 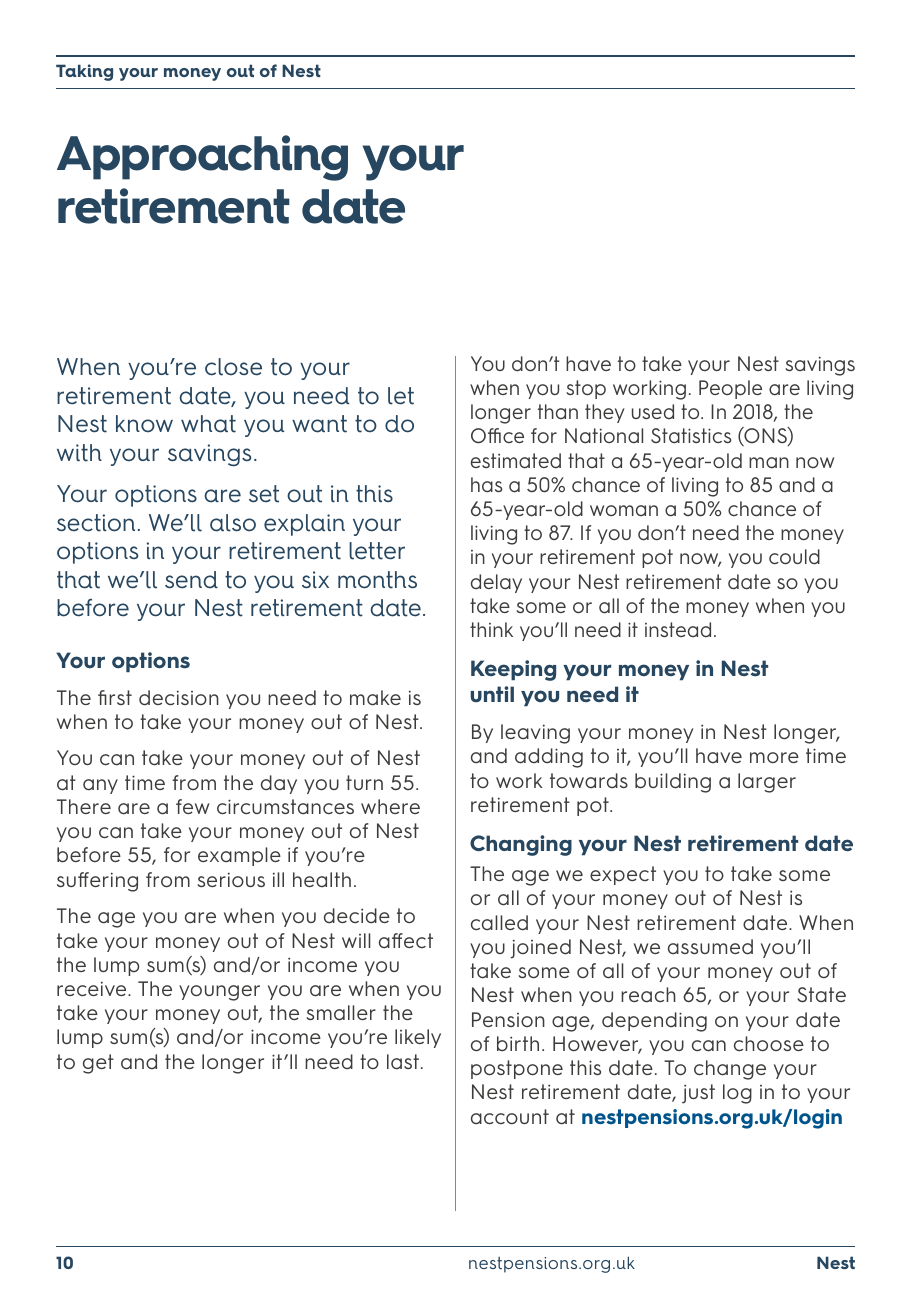 What do you see at coordinates (403, 1062) in the screenshot?
I see `last` at bounding box center [403, 1062].
